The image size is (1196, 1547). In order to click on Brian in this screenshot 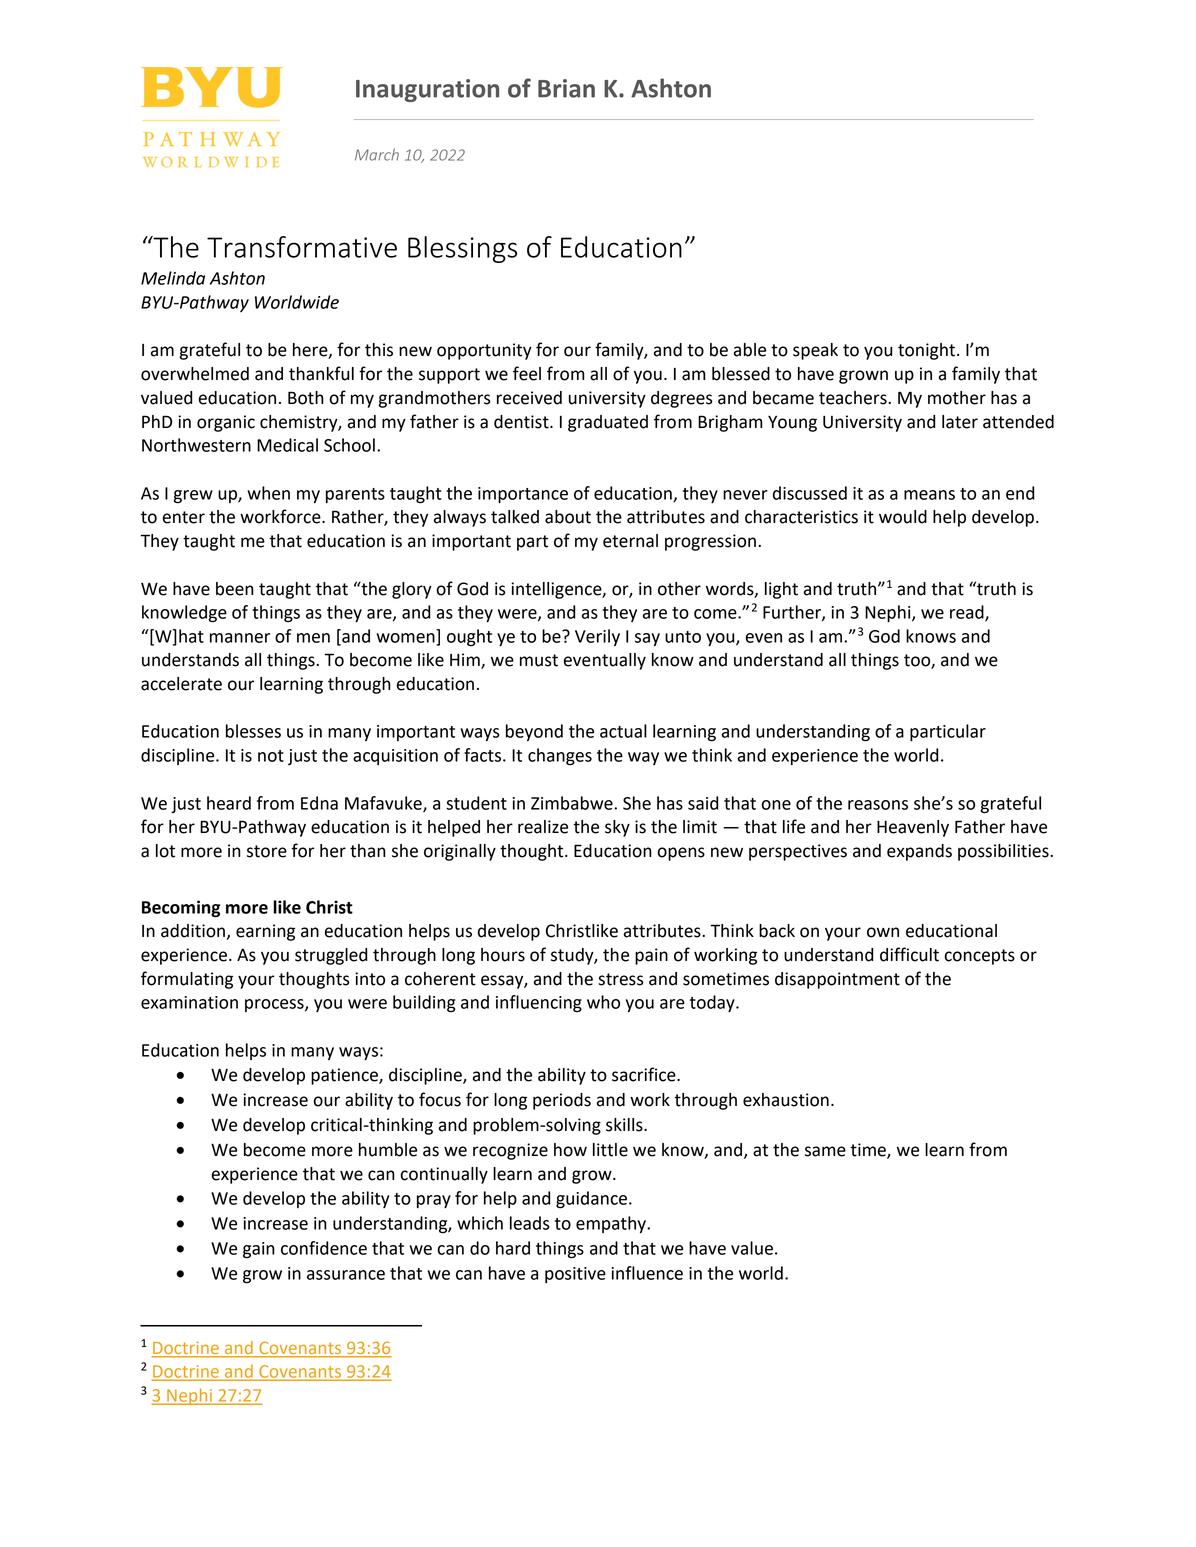, I will do `click(566, 88)`.
